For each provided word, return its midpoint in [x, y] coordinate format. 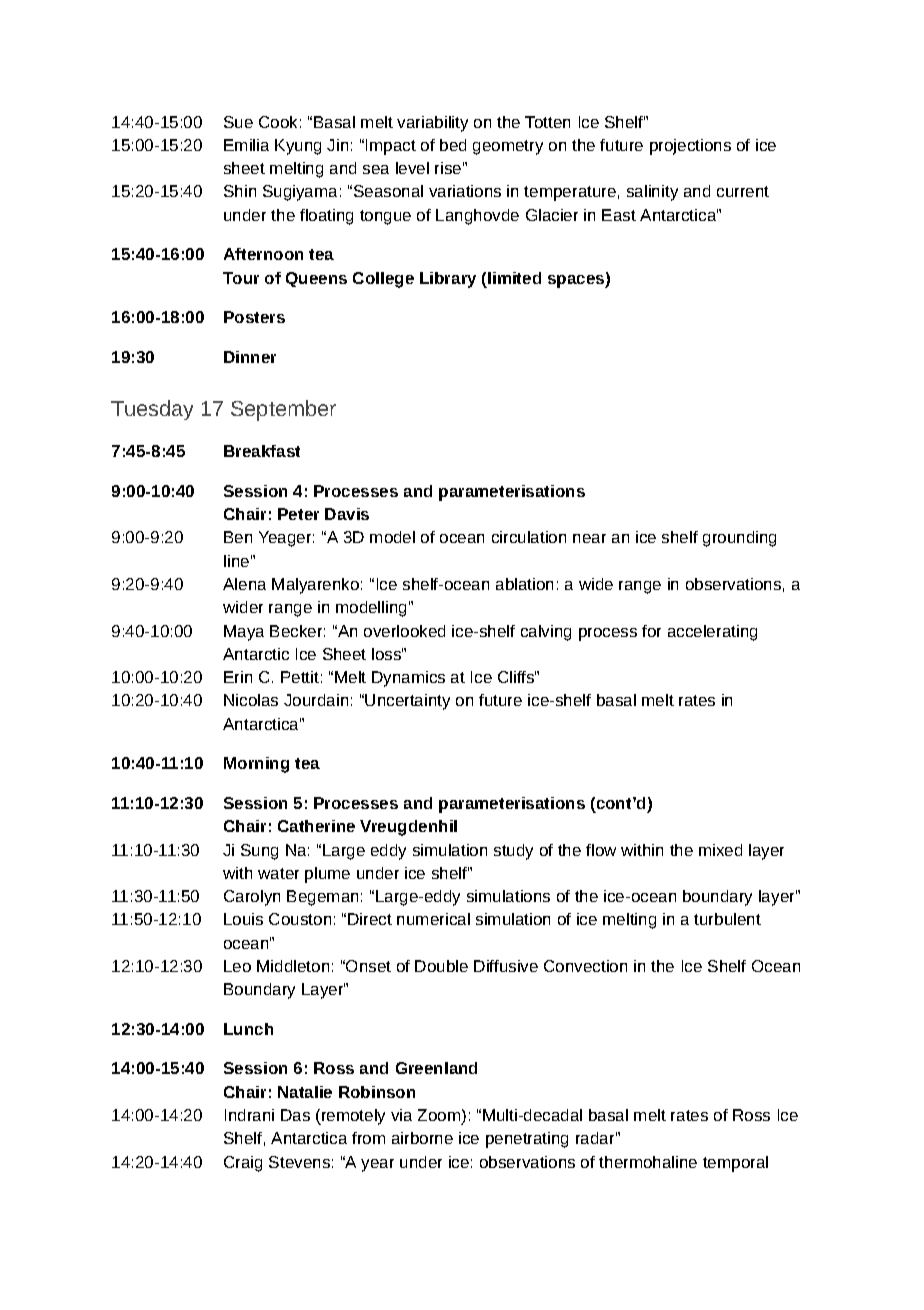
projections [690, 147]
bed [453, 145]
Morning [256, 765]
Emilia [246, 145]
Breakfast [262, 451]
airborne [422, 1138]
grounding [739, 539]
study [513, 852]
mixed [720, 850]
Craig [243, 1164]
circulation [529, 537]
